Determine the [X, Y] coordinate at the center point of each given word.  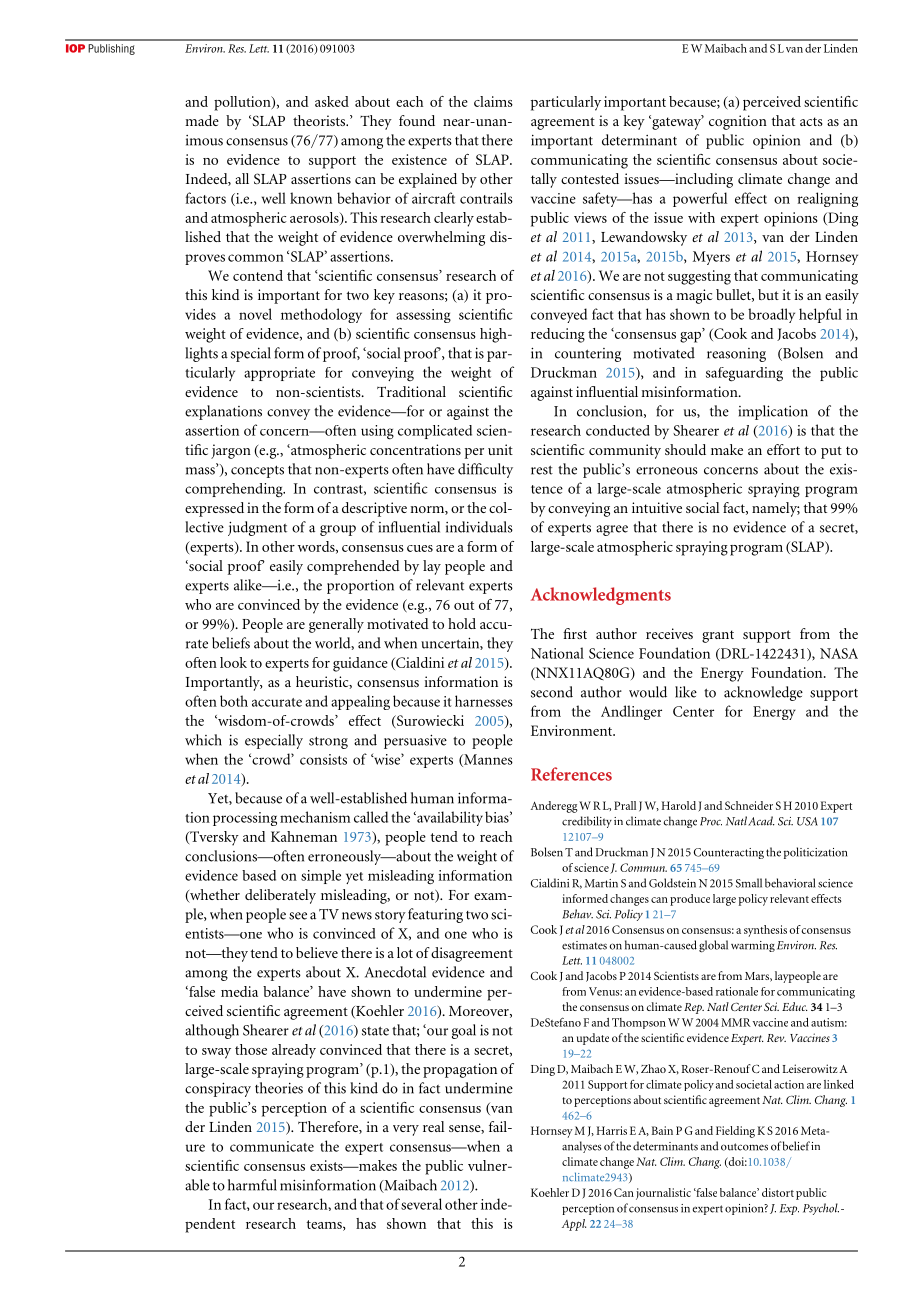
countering [588, 355]
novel [255, 314]
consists [323, 759]
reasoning [736, 355]
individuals [479, 527]
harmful [252, 1185]
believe [317, 952]
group [338, 530]
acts [811, 121]
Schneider [749, 805]
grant [718, 636]
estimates [584, 945]
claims [493, 101]
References [571, 774]
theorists [320, 120]
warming [753, 946]
